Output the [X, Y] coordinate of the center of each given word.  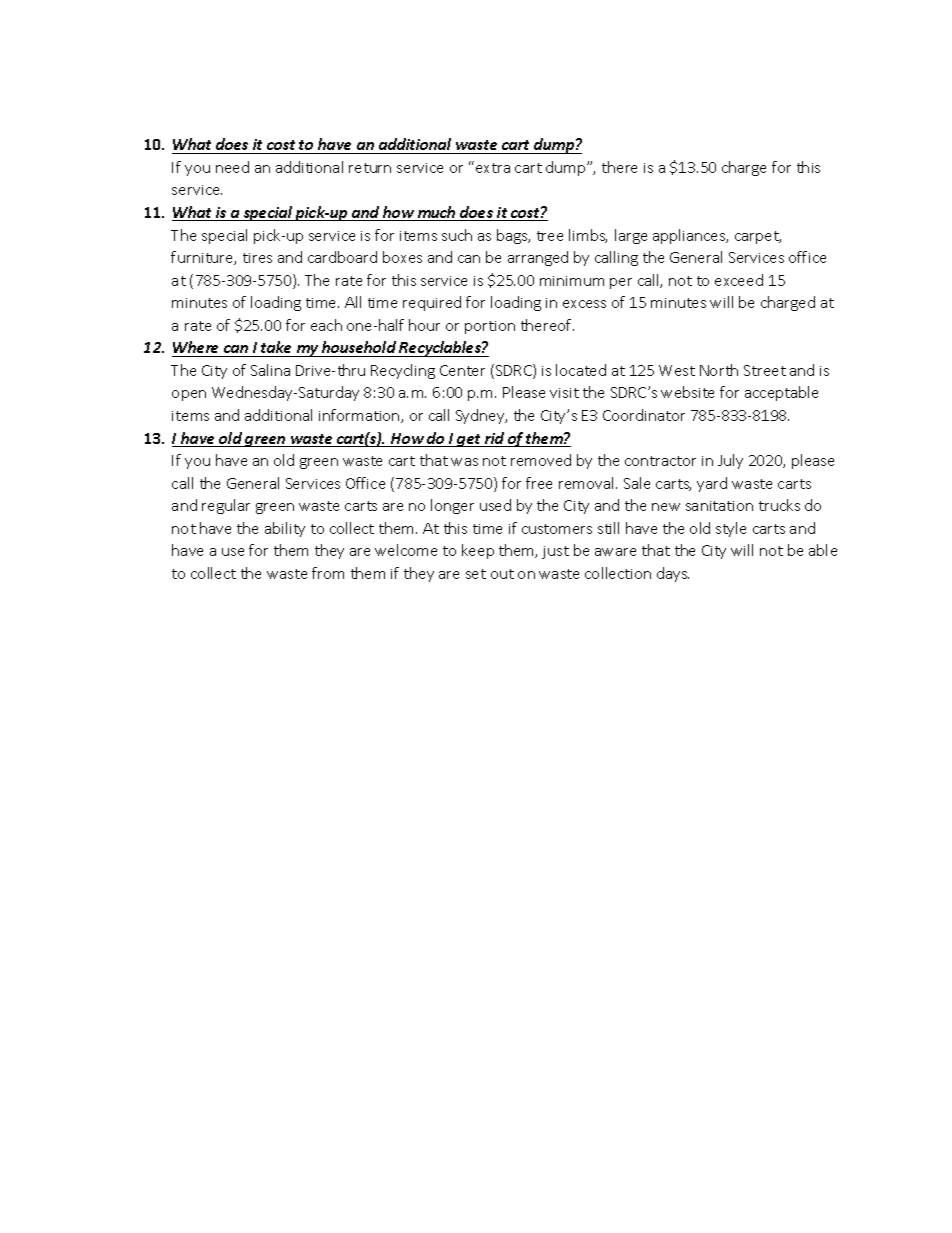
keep [478, 551]
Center [462, 370]
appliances [690, 236]
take [277, 349]
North [719, 370]
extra [493, 168]
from [328, 573]
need [232, 167]
